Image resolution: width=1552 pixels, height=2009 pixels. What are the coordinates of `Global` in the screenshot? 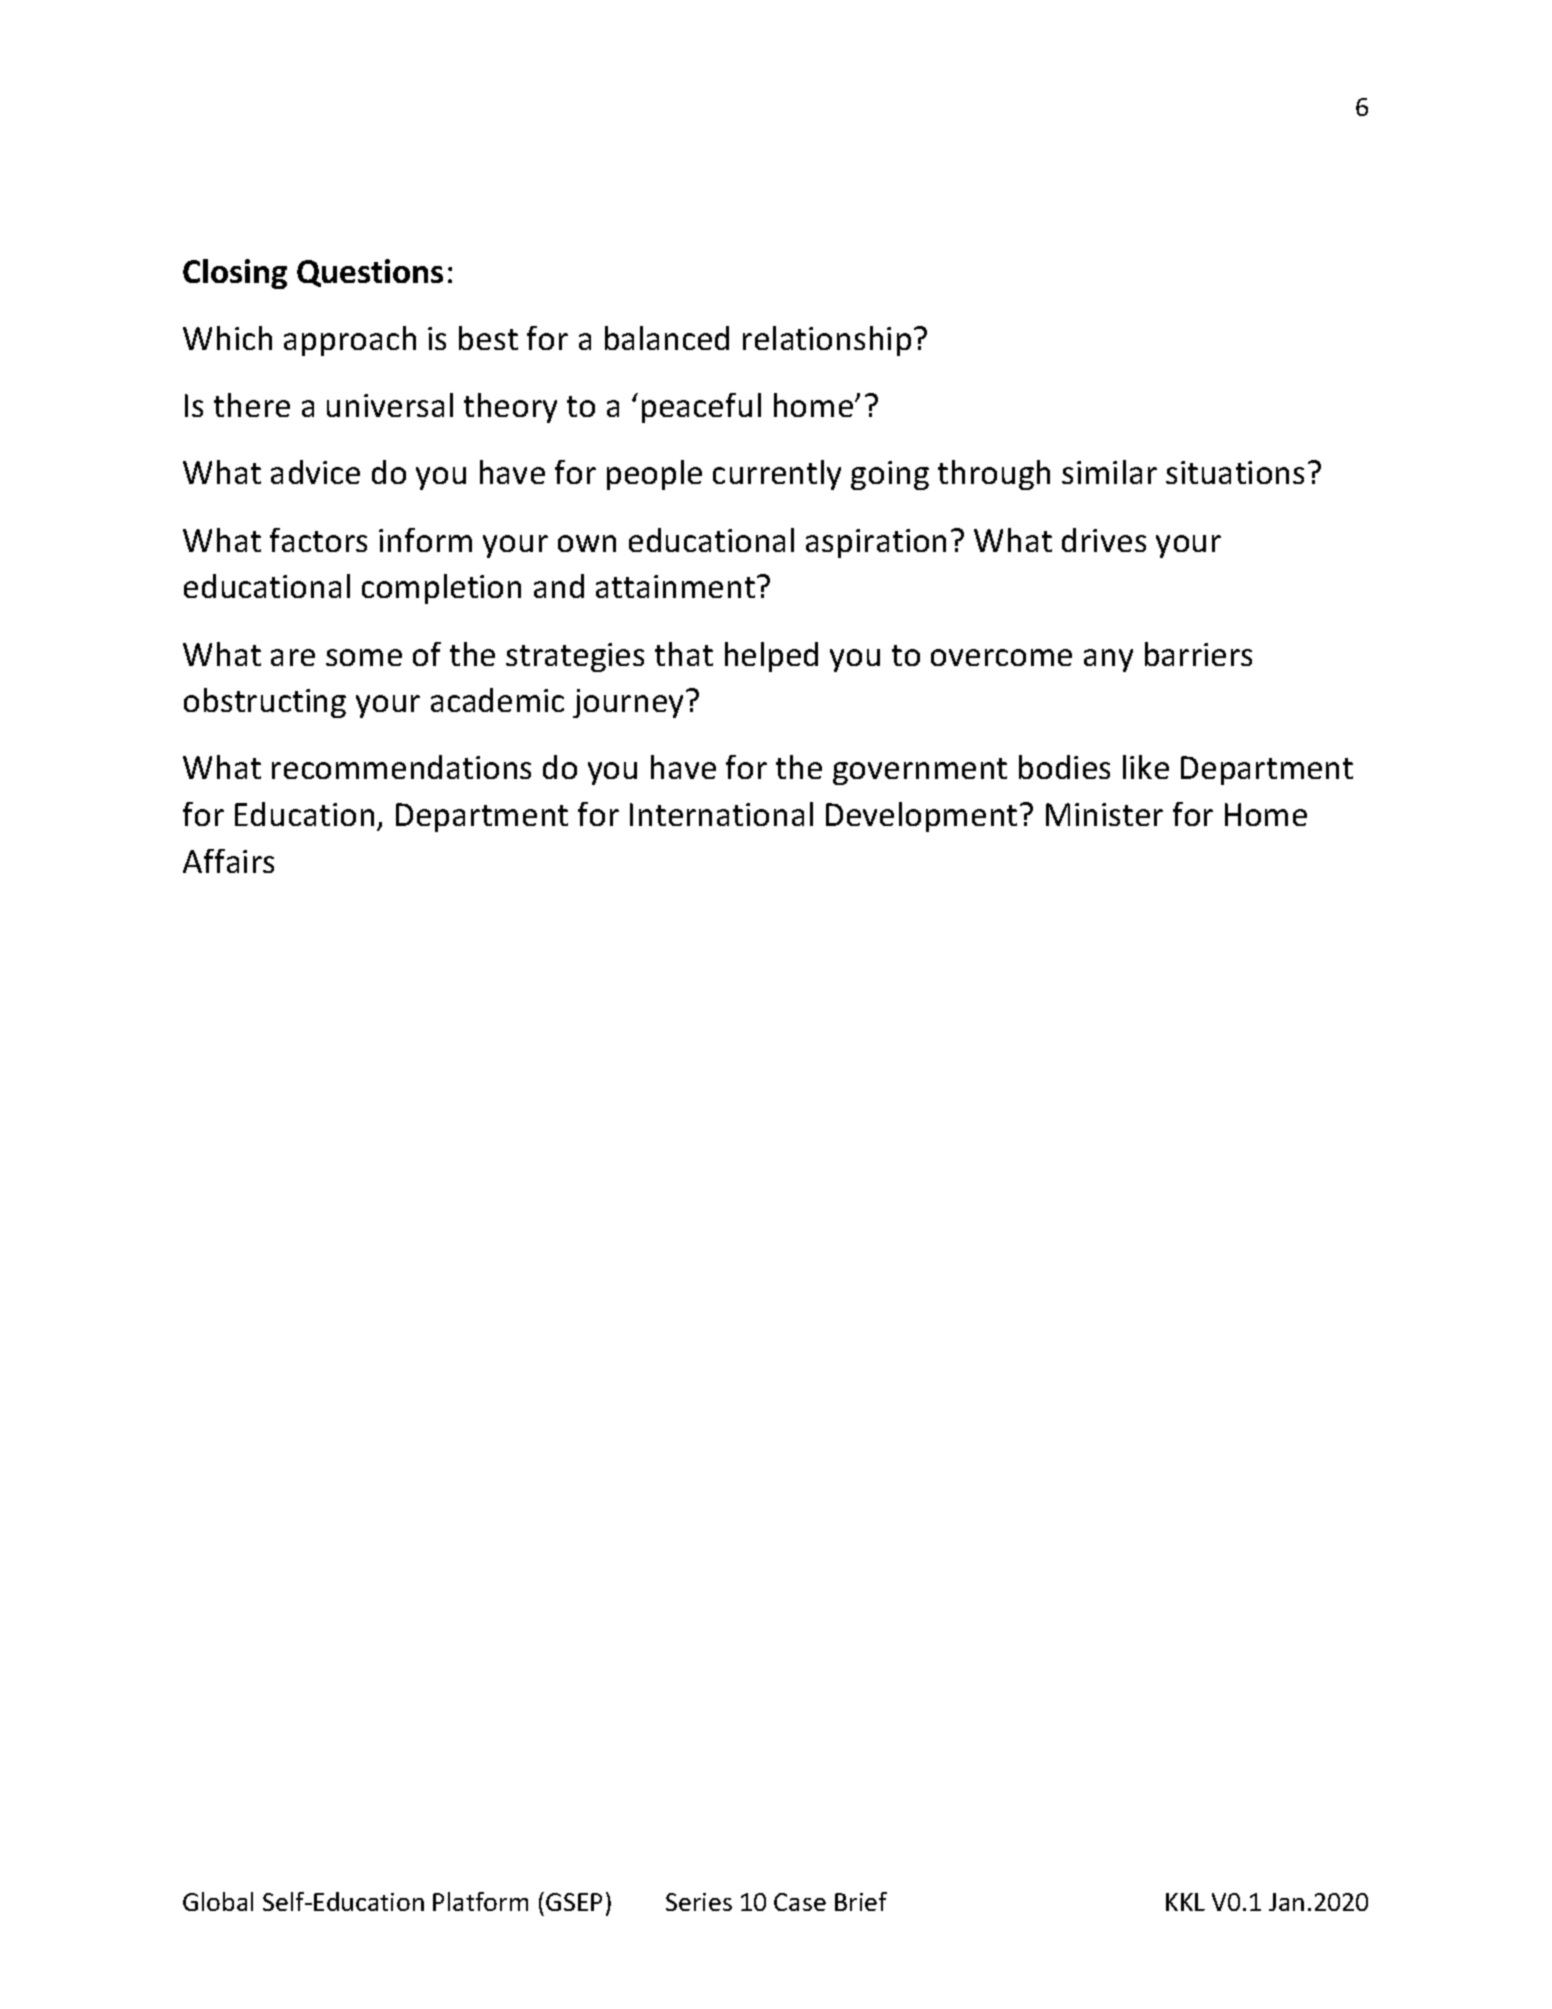 It's located at (218, 1901).
